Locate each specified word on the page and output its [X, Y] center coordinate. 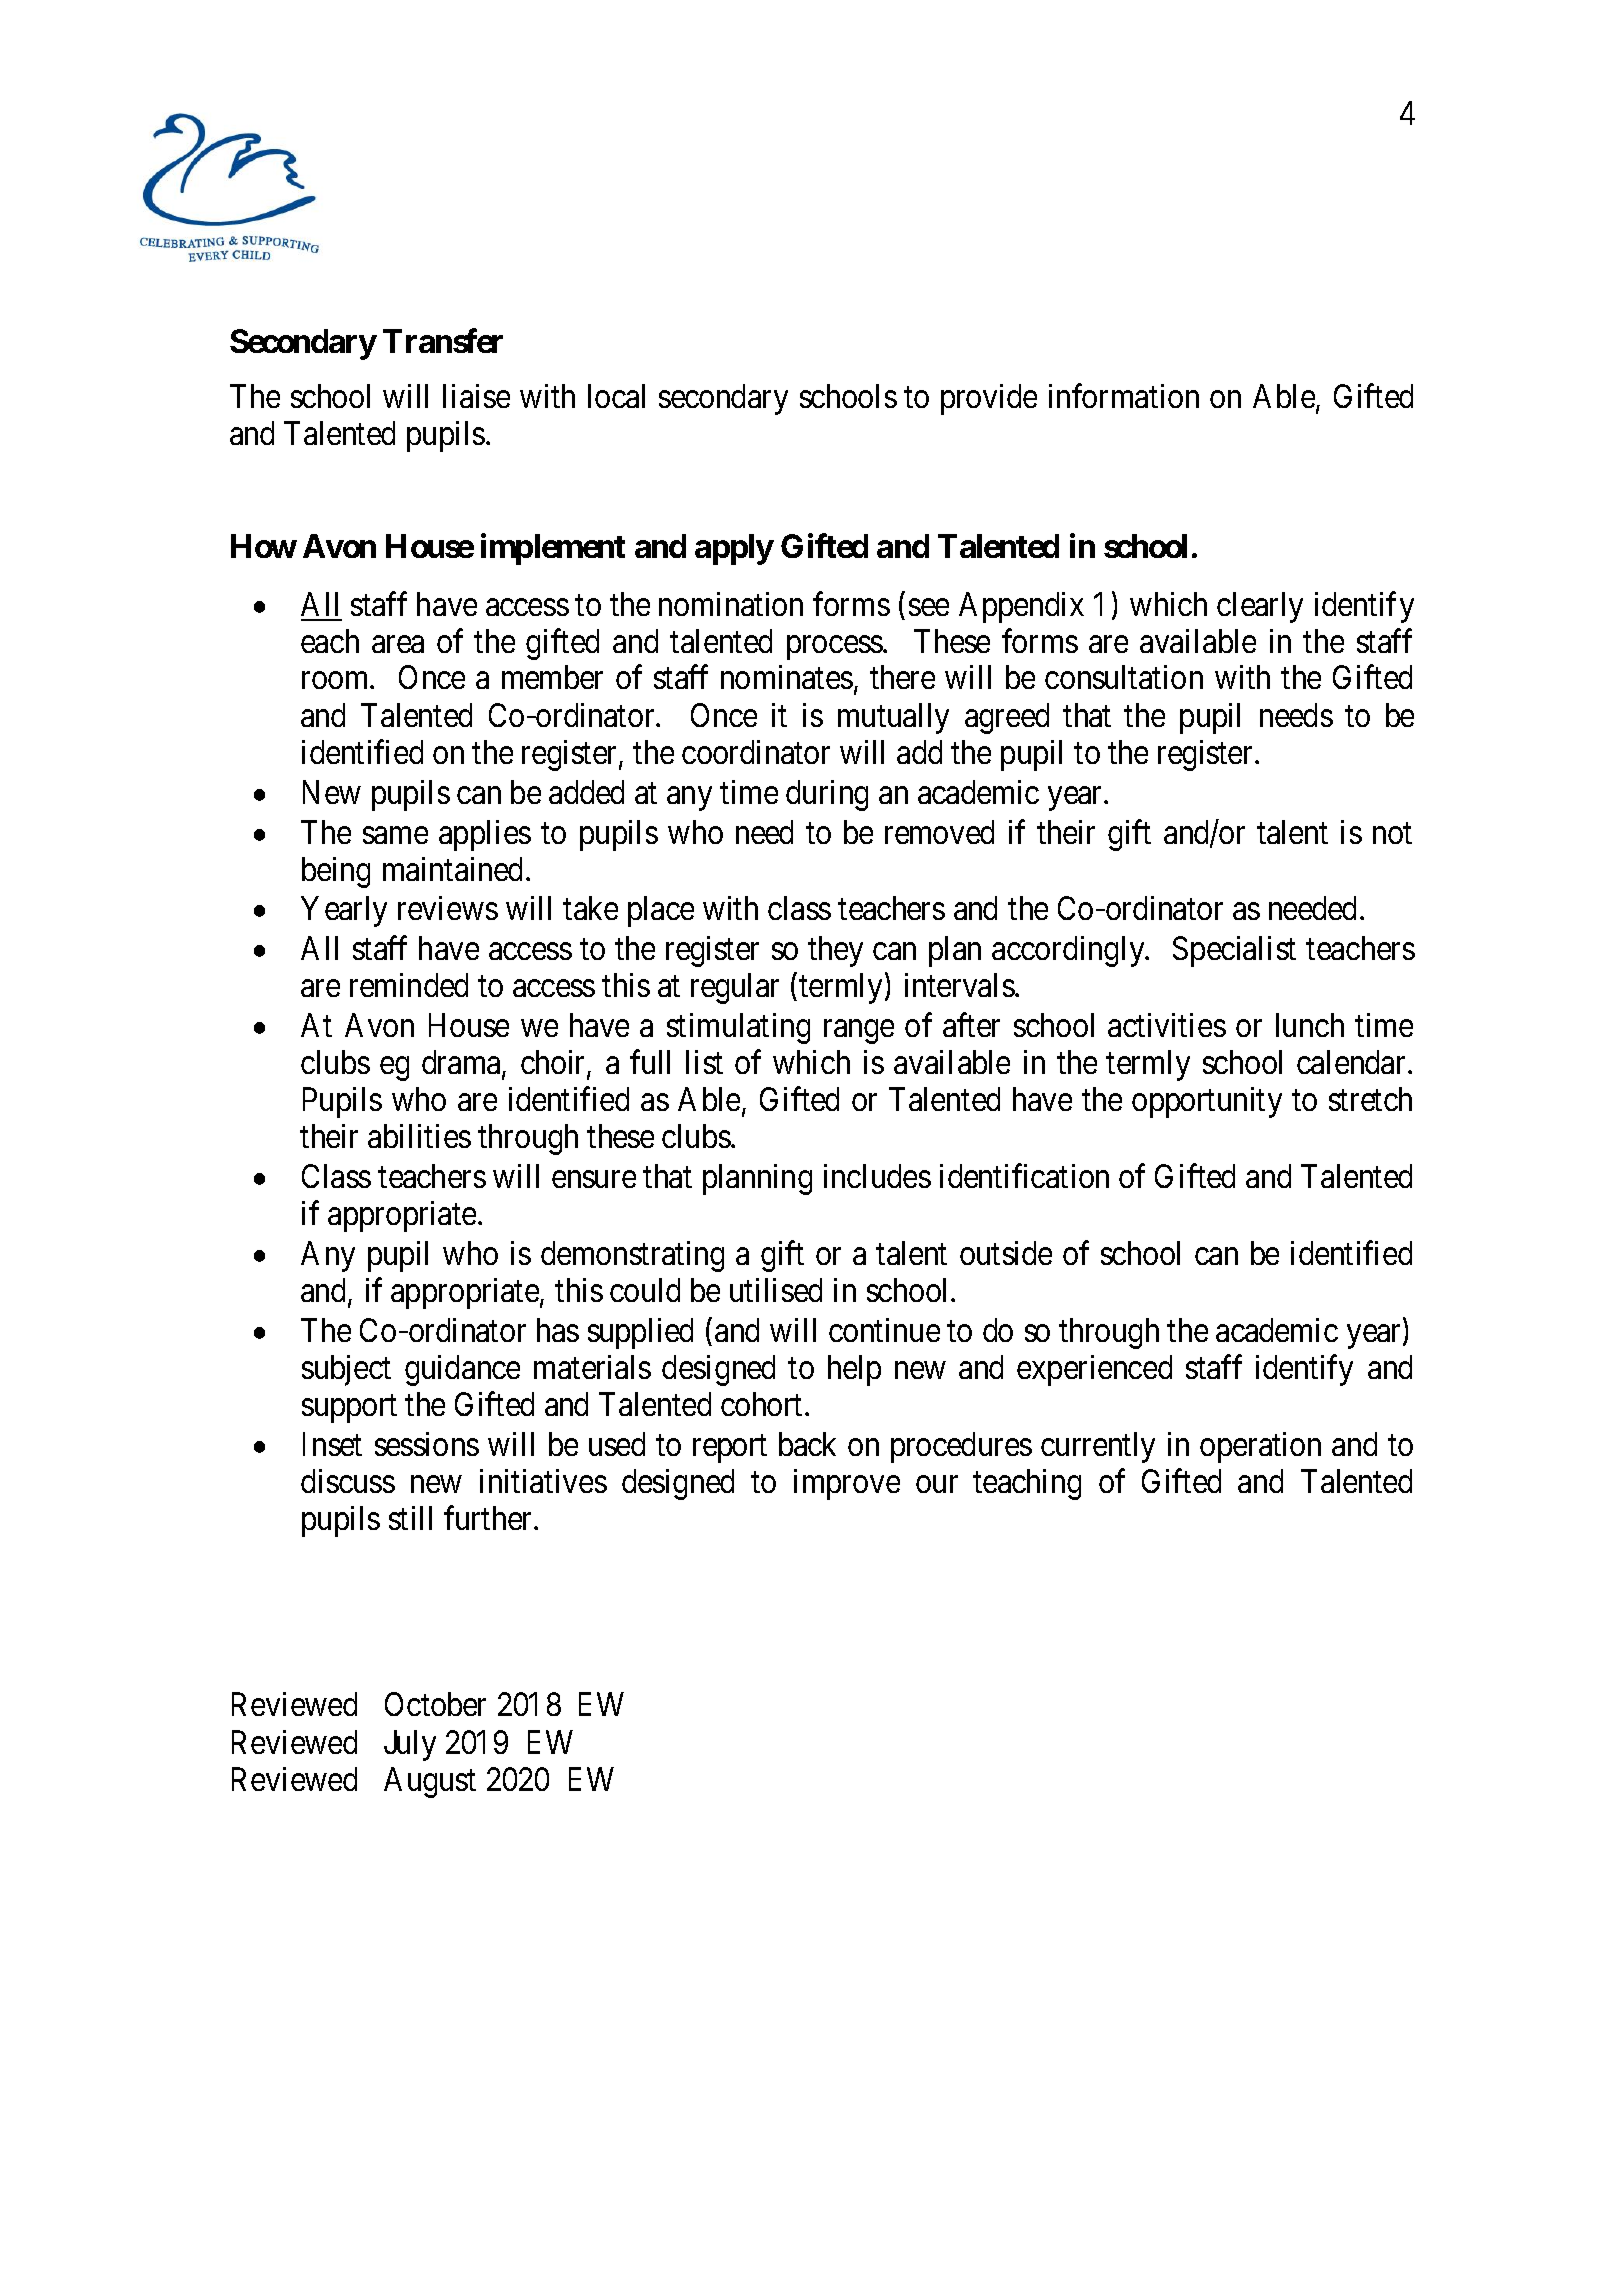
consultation [1124, 677]
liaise [476, 396]
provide [989, 399]
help [854, 1370]
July [410, 1745]
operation [1260, 1447]
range [859, 1032]
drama [462, 1063]
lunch [1310, 1025]
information [1124, 396]
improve [847, 1484]
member [552, 677]
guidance [462, 1370]
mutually [893, 718]
